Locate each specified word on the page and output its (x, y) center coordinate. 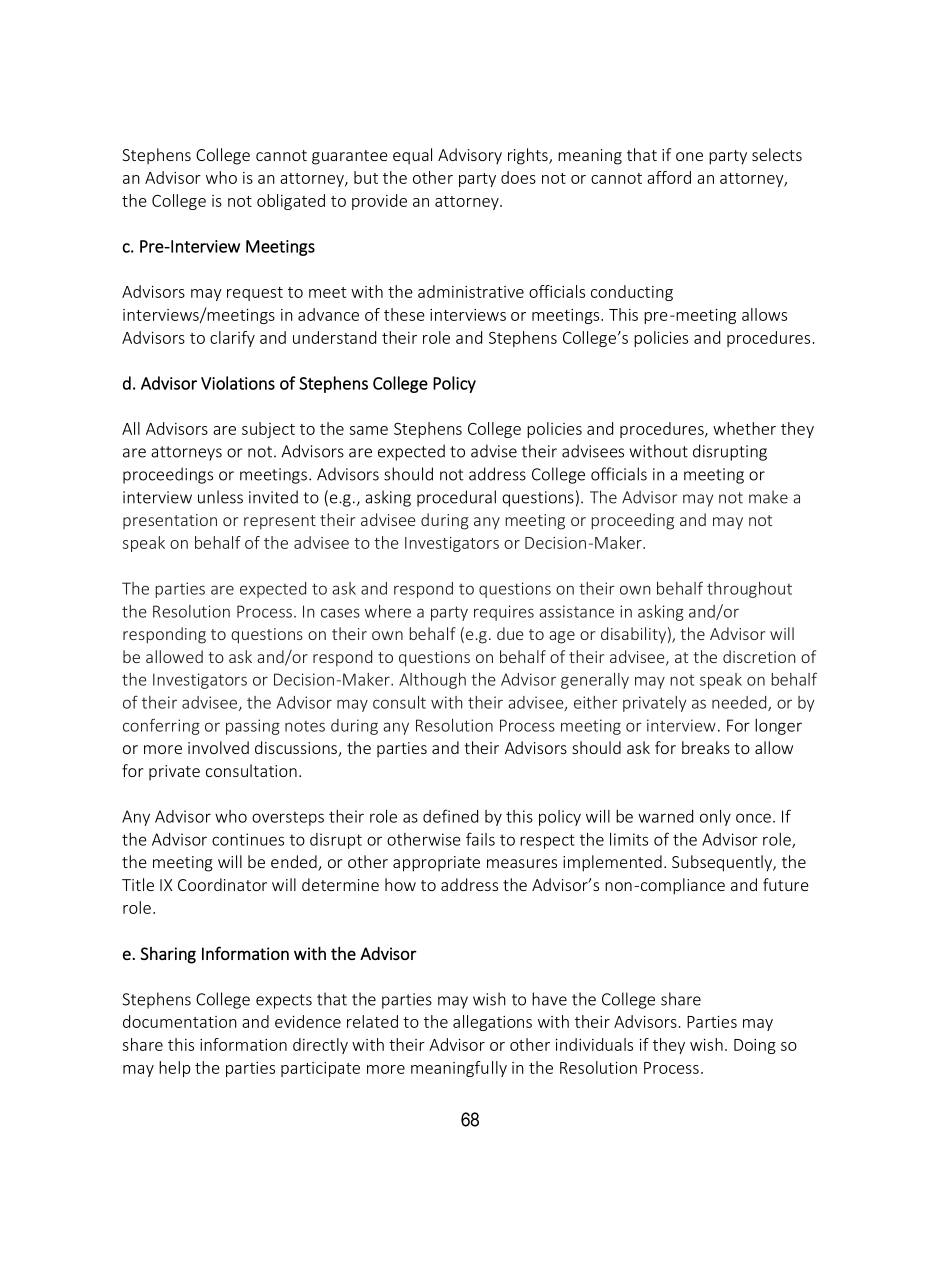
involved (218, 747)
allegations (492, 1023)
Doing (755, 1046)
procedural (456, 498)
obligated (291, 202)
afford (669, 177)
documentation (180, 1021)
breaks (706, 747)
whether (744, 428)
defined (450, 816)
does (518, 177)
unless (220, 497)
